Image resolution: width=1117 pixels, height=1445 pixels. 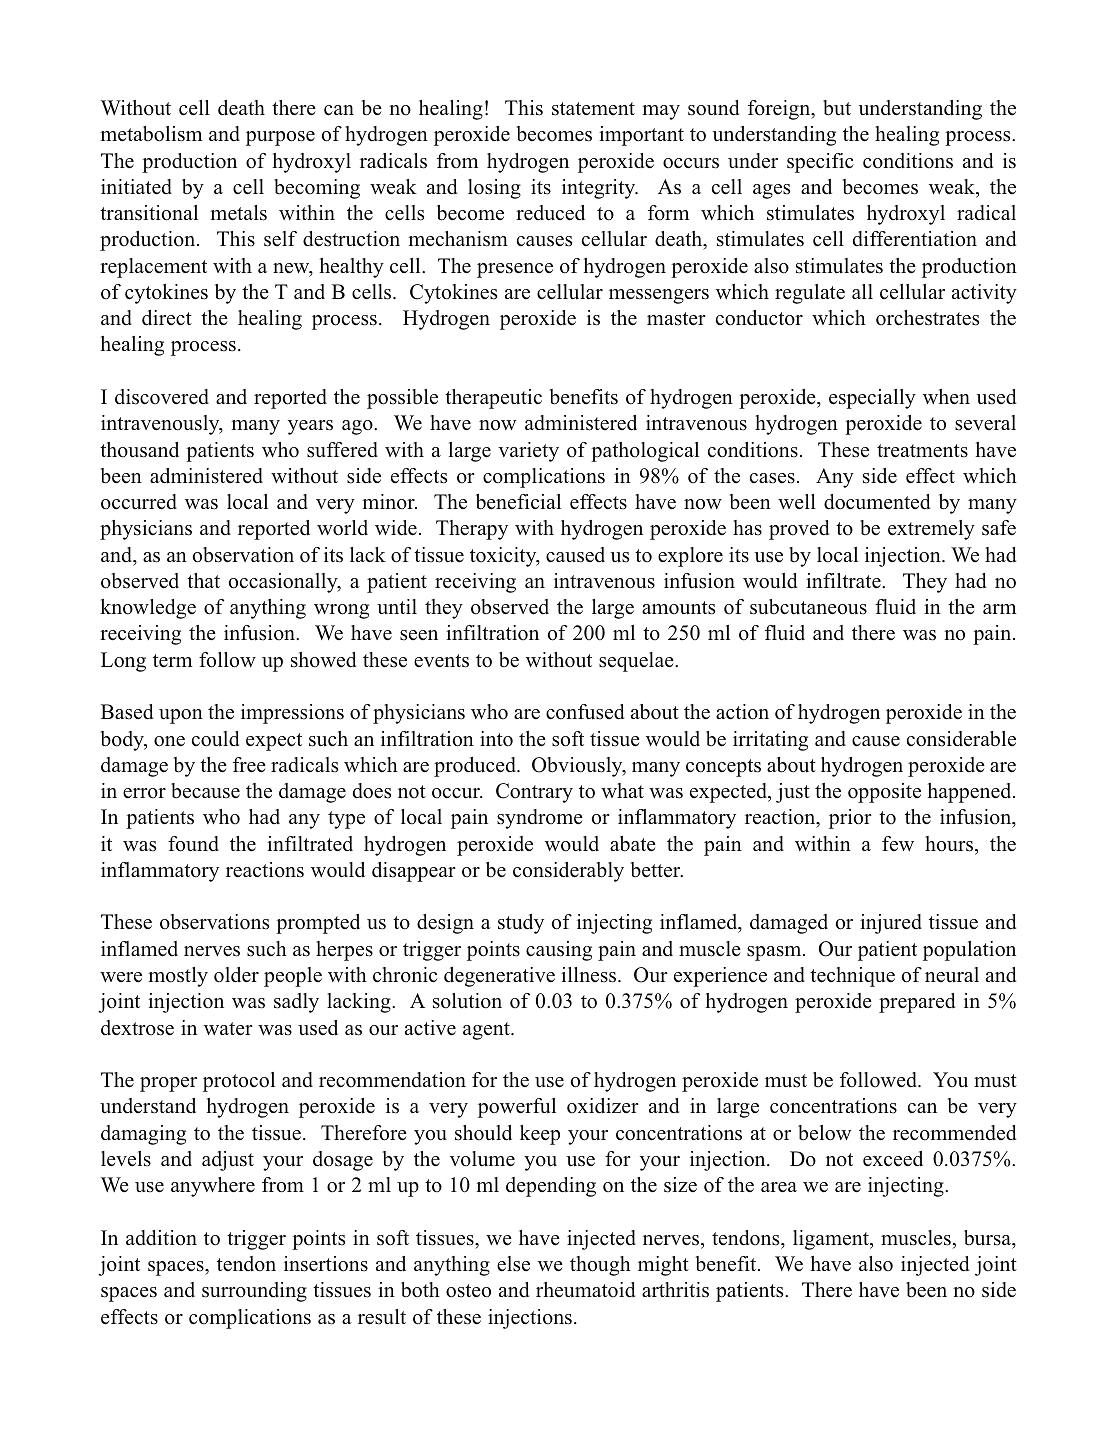 I want to click on older, so click(x=236, y=975).
